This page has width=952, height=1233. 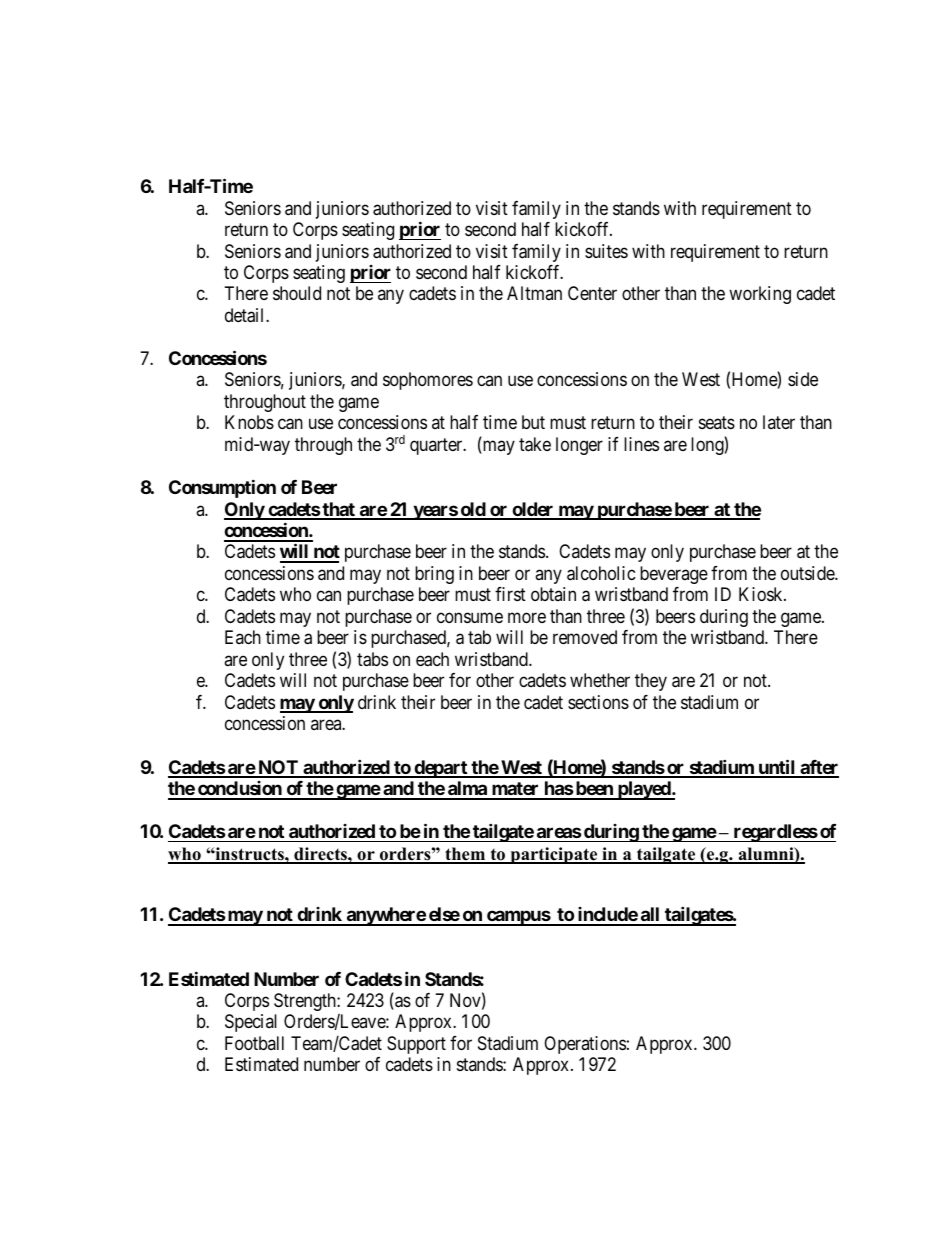 What do you see at coordinates (585, 637) in the page?
I see `removed` at bounding box center [585, 637].
